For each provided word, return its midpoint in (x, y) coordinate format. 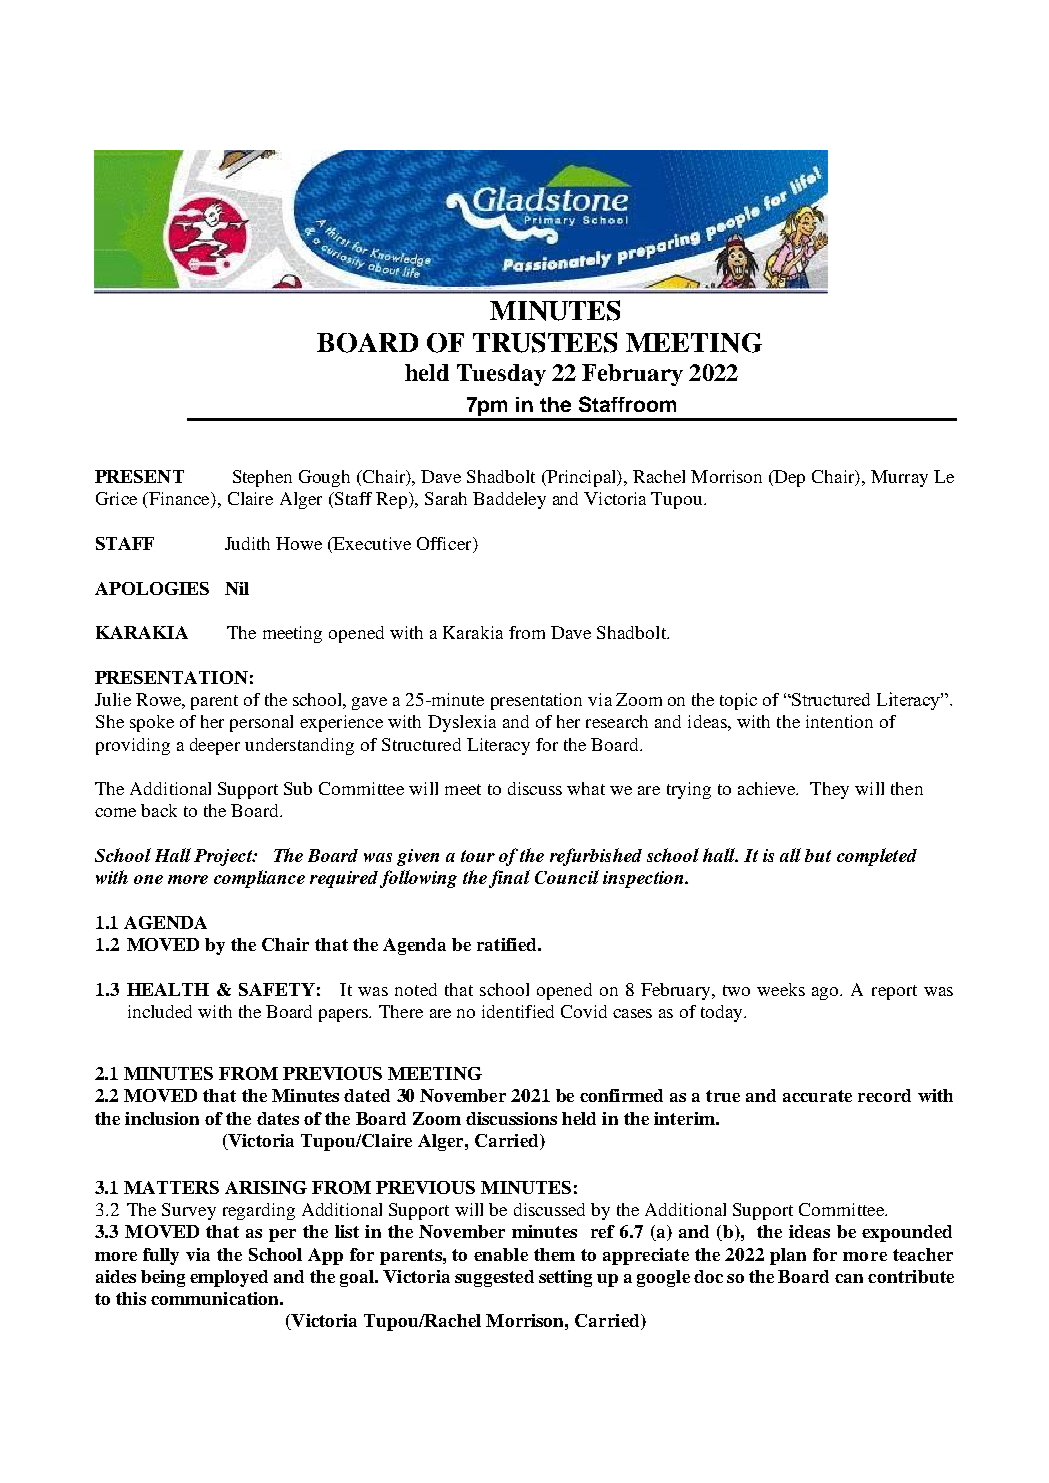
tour (478, 856)
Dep (789, 478)
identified (518, 1011)
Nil (237, 588)
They (829, 790)
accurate (817, 1096)
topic (738, 701)
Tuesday (501, 375)
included (160, 1011)
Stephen (262, 478)
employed (229, 1278)
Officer (445, 545)
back (159, 810)
